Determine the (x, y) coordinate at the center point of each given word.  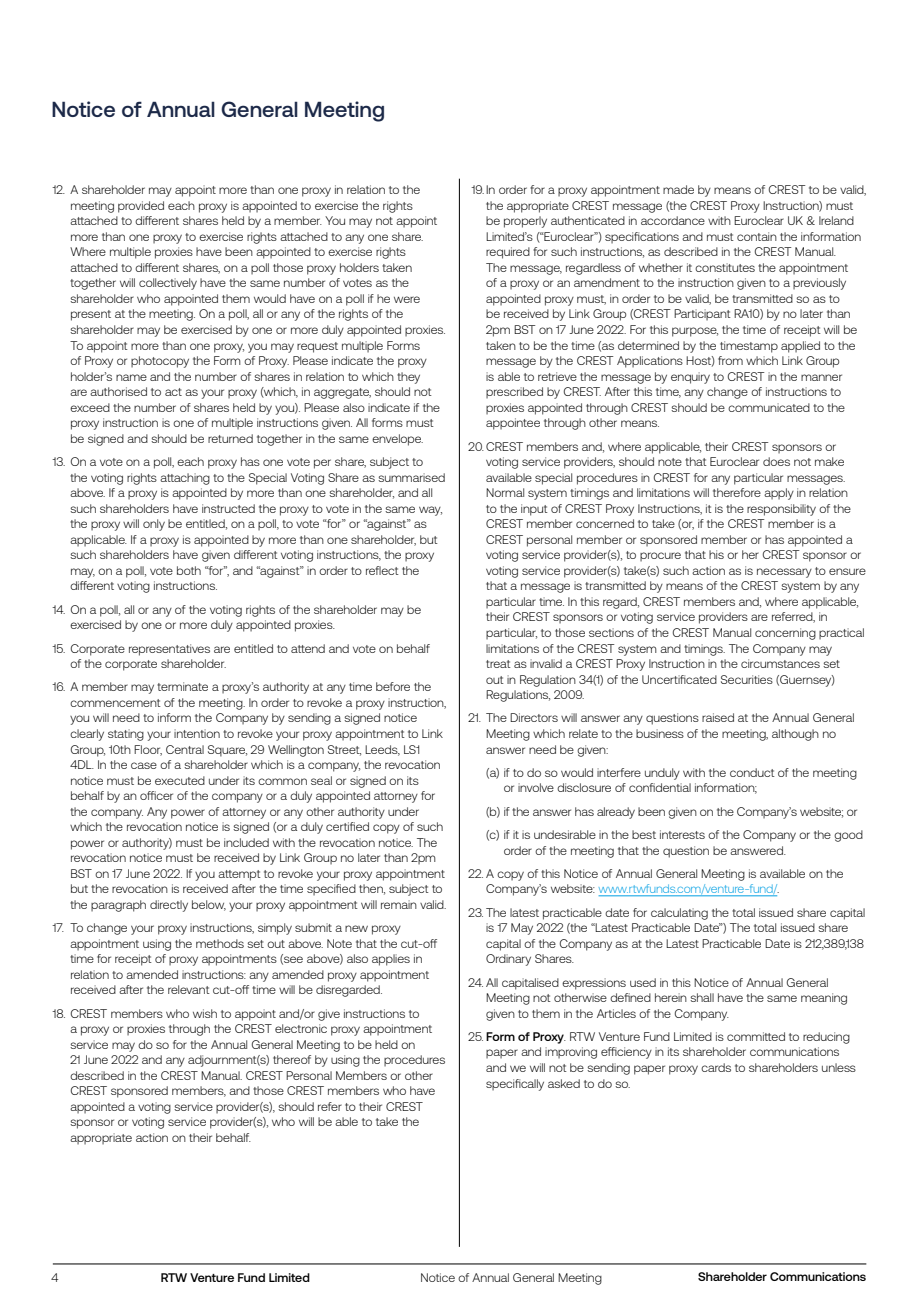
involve (536, 787)
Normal (505, 492)
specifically (515, 1085)
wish (205, 1013)
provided (141, 207)
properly (525, 222)
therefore (737, 492)
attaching (185, 479)
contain (757, 236)
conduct (752, 772)
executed (180, 780)
